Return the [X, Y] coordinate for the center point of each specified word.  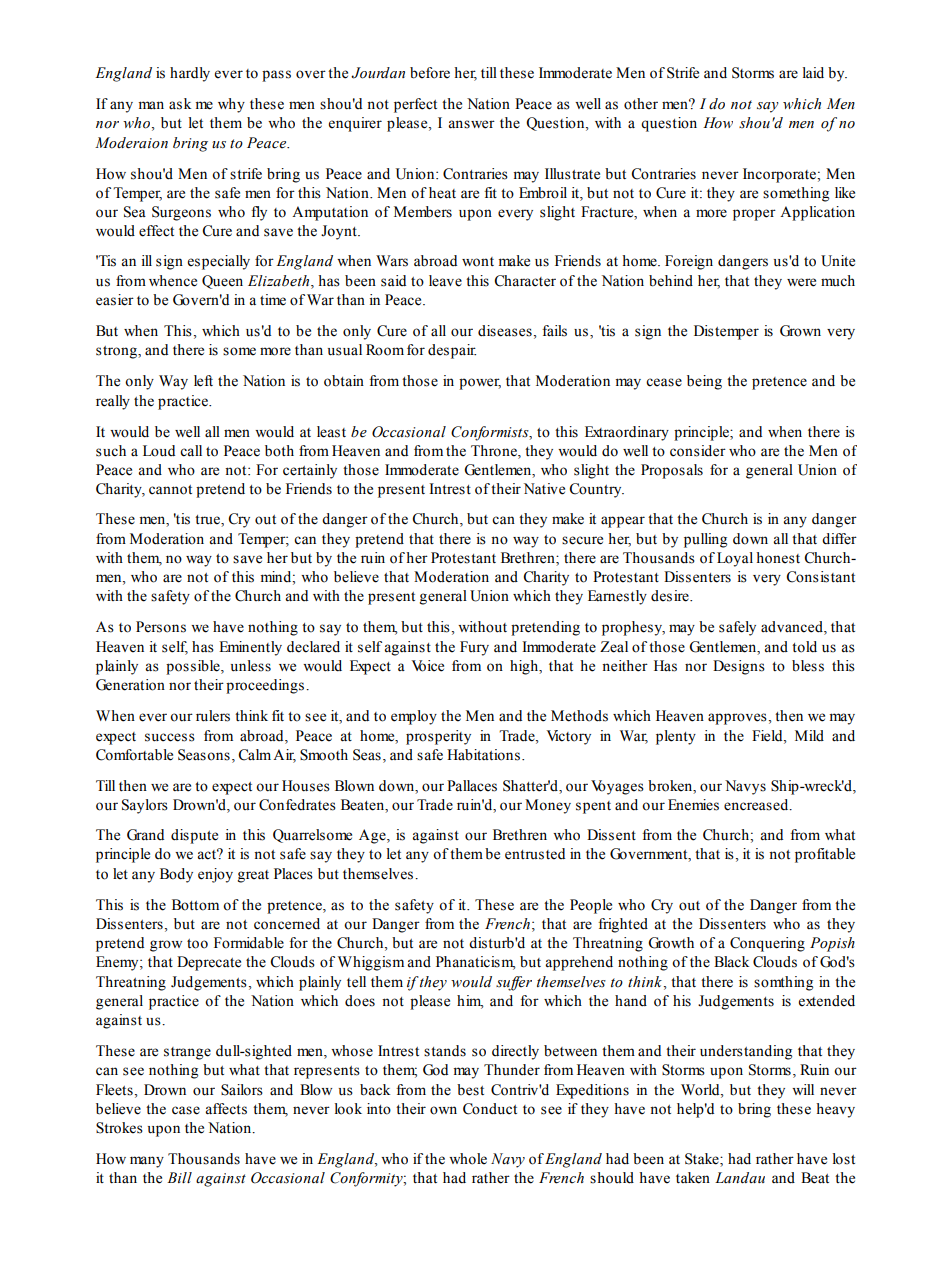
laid [813, 73]
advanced [793, 628]
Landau [740, 1178]
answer [471, 124]
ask [180, 104]
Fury [474, 648]
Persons [161, 627]
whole [468, 1159]
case [186, 1110]
